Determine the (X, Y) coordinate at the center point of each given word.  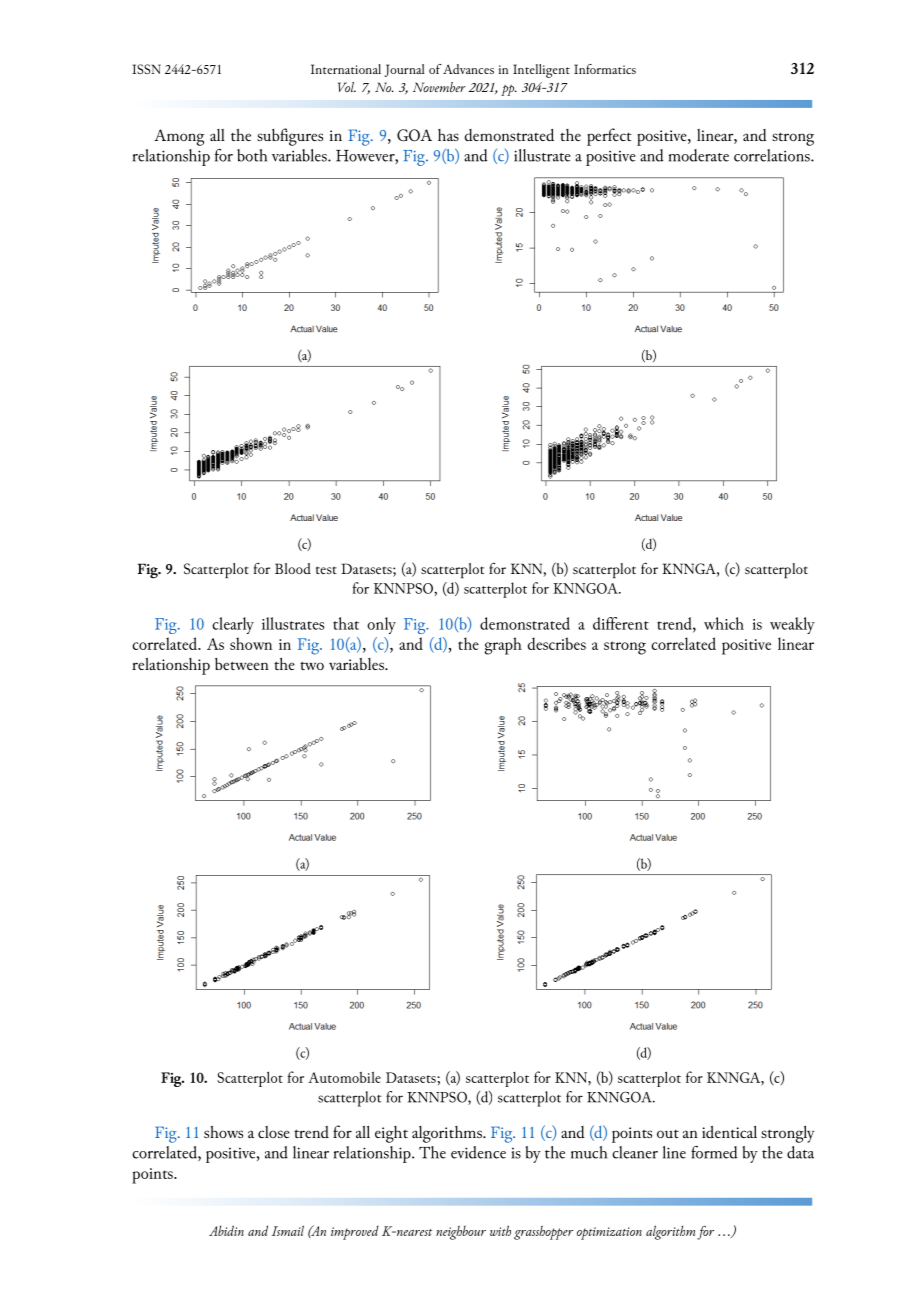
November (439, 87)
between (242, 664)
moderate (698, 155)
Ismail (288, 1230)
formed (714, 1152)
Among (179, 137)
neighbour (461, 1233)
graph (503, 646)
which (724, 623)
